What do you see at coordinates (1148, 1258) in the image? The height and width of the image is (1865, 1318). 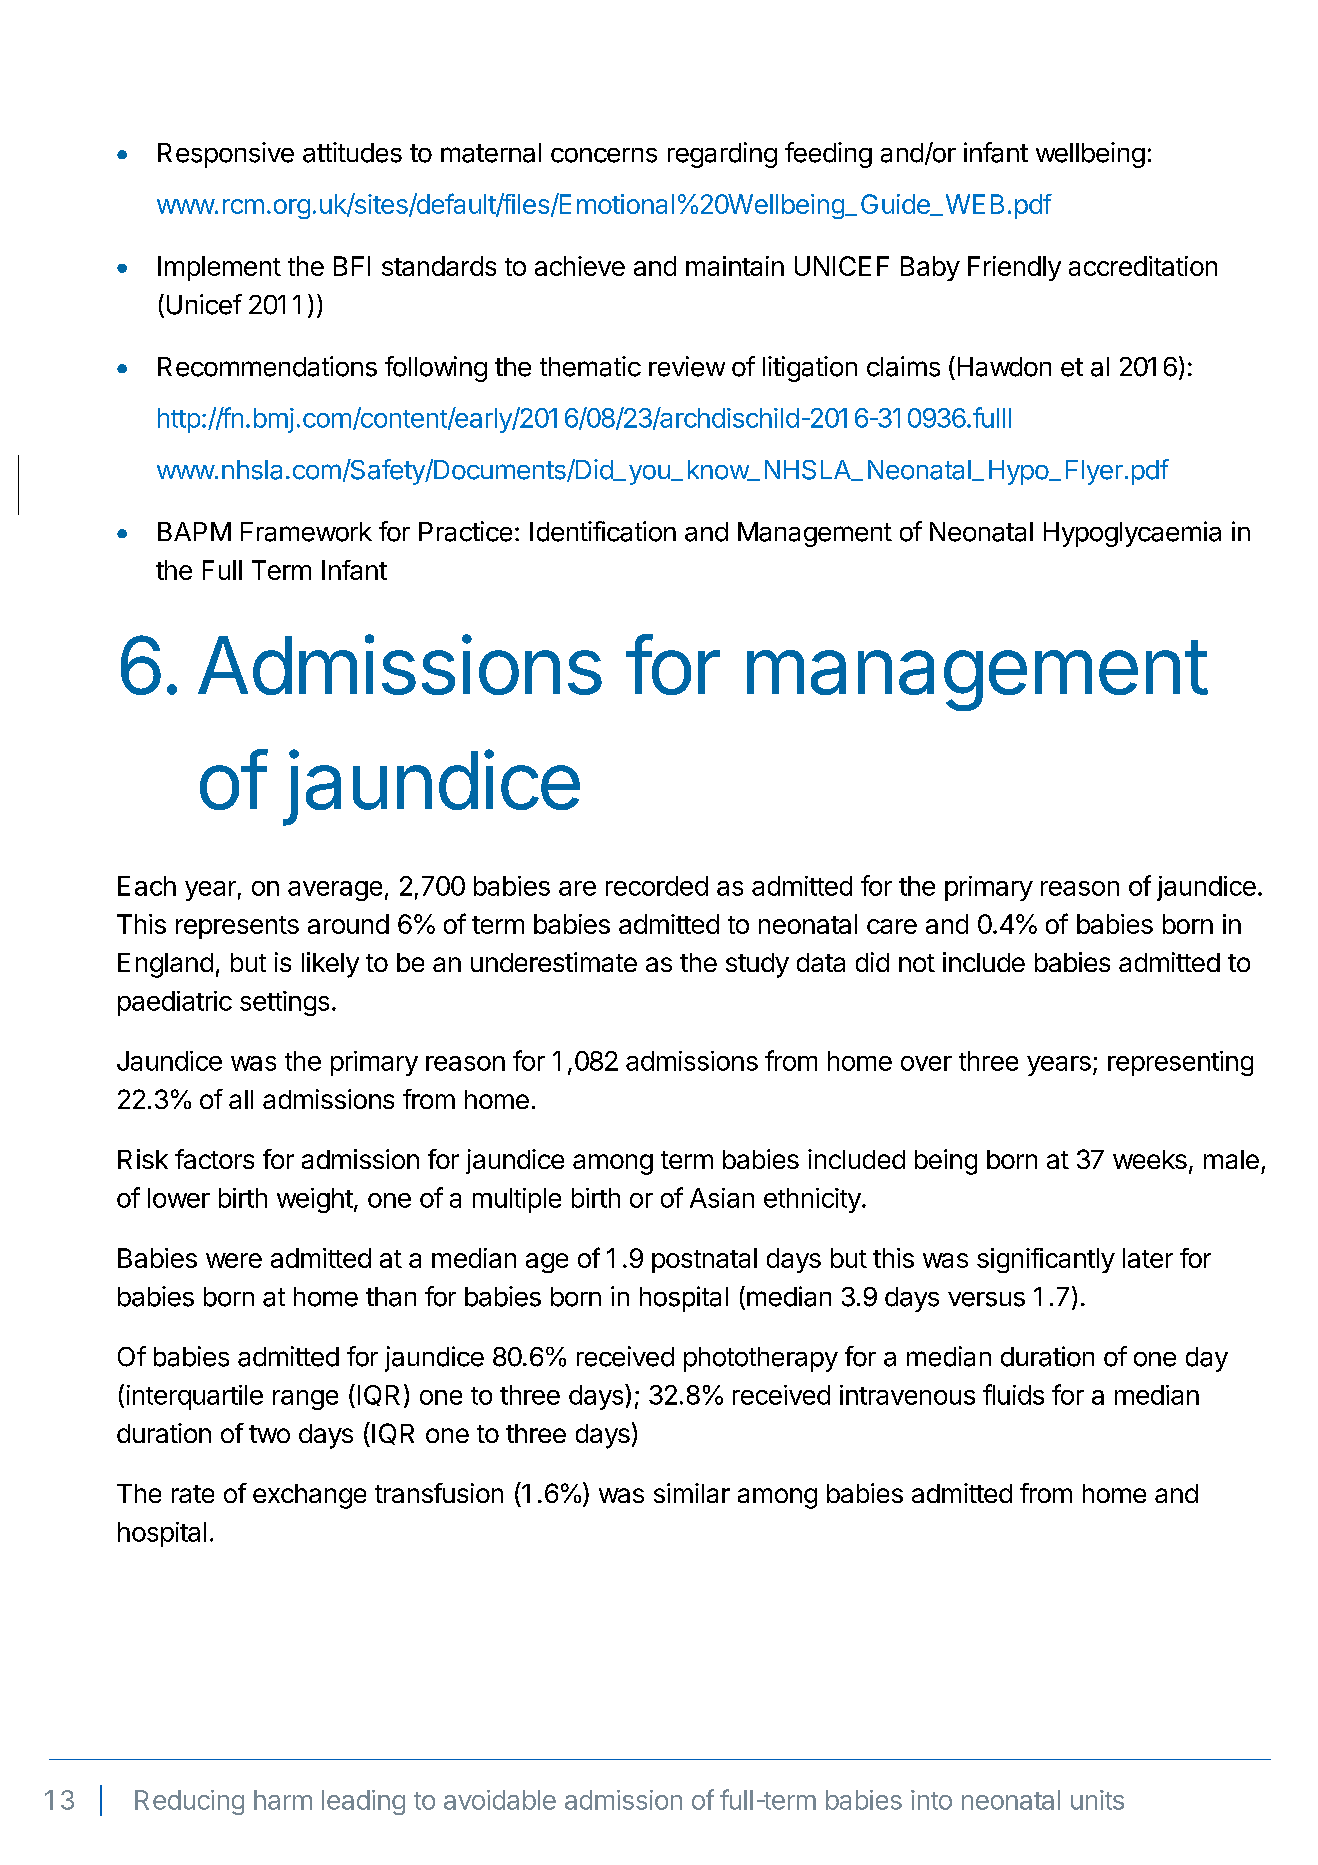 I see `later` at bounding box center [1148, 1258].
